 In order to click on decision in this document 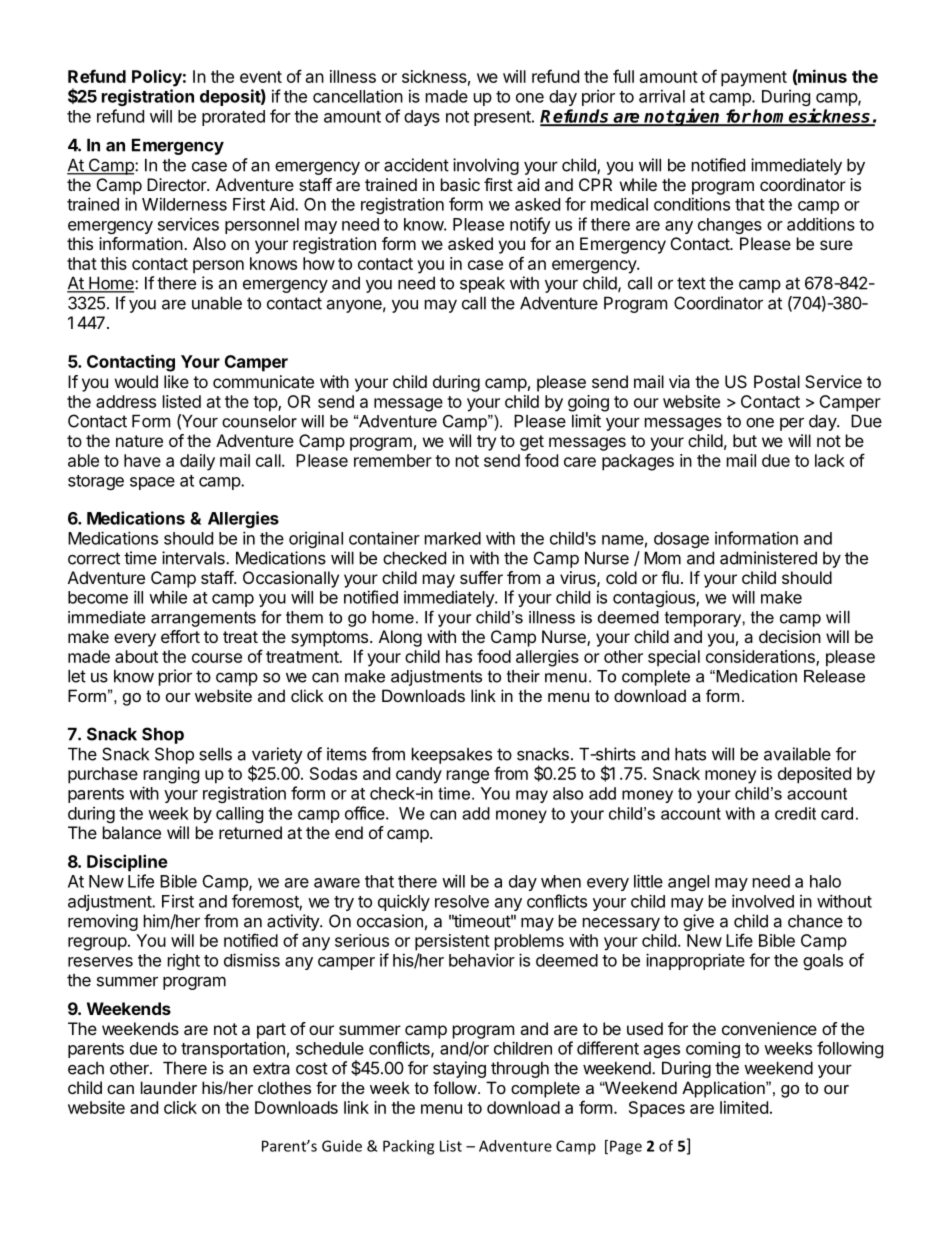, I will do `click(790, 636)`.
